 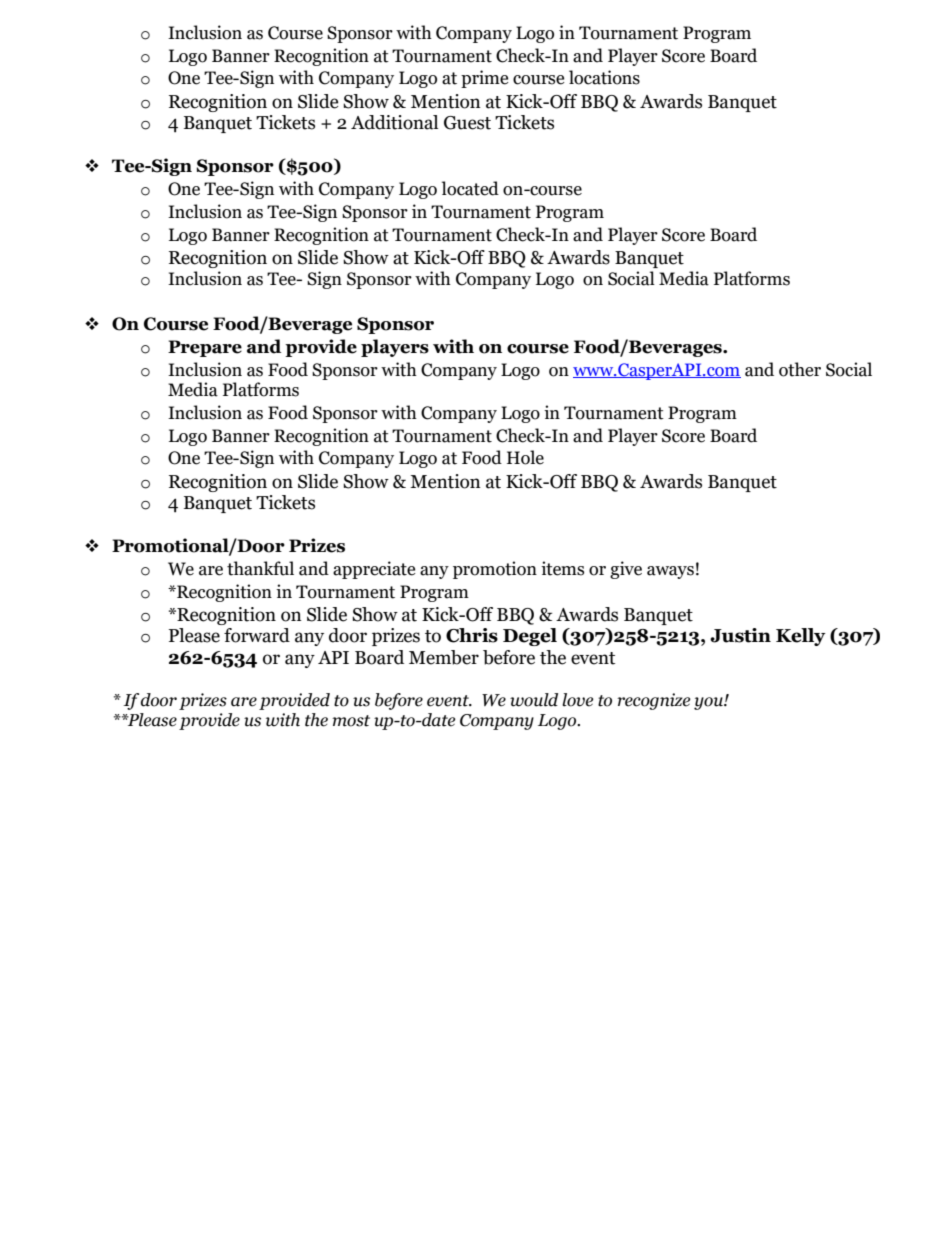 I want to click on prime, so click(x=484, y=79).
